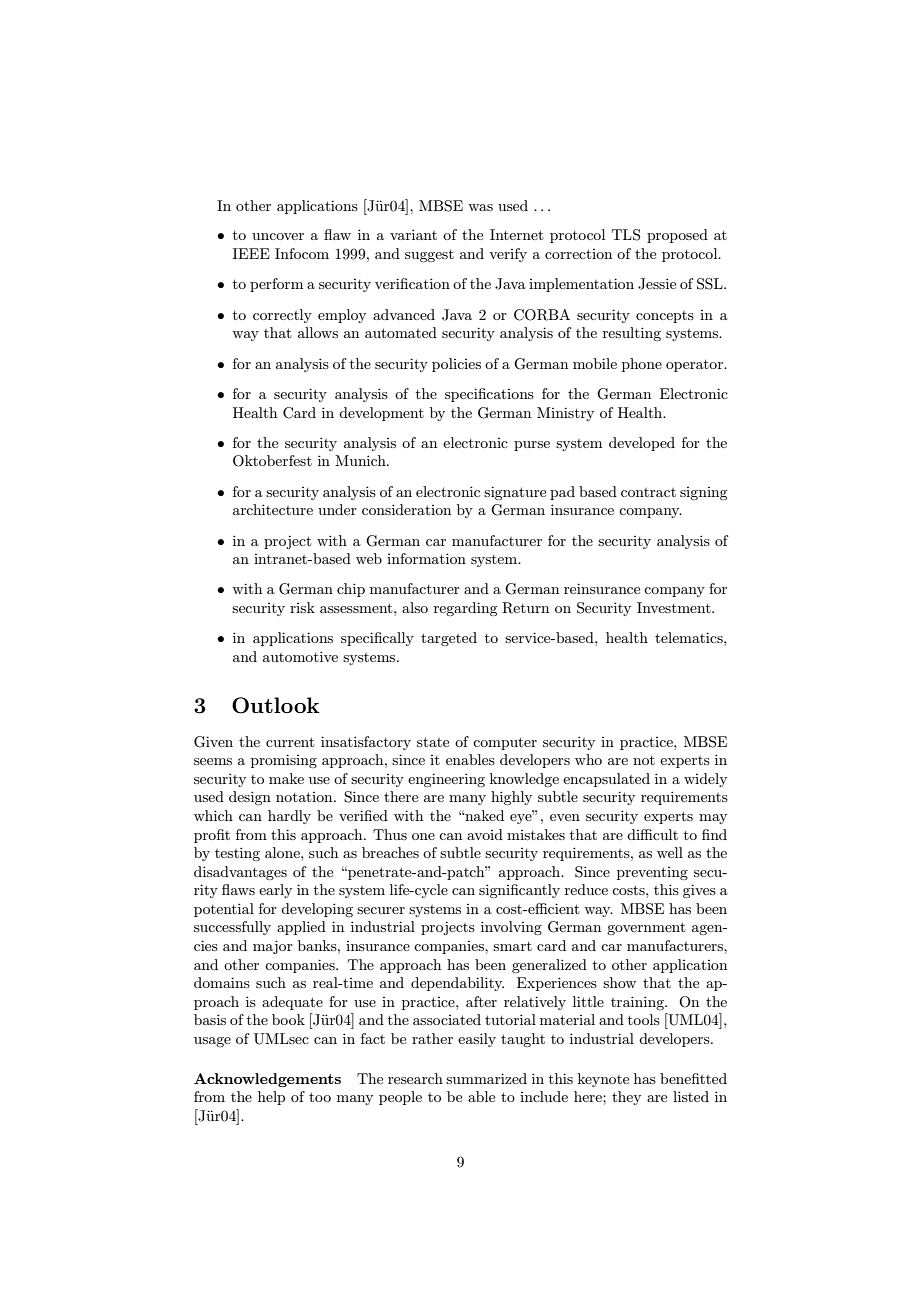 The image size is (924, 1308). What do you see at coordinates (693, 1078) in the screenshot?
I see `benefitted` at bounding box center [693, 1078].
